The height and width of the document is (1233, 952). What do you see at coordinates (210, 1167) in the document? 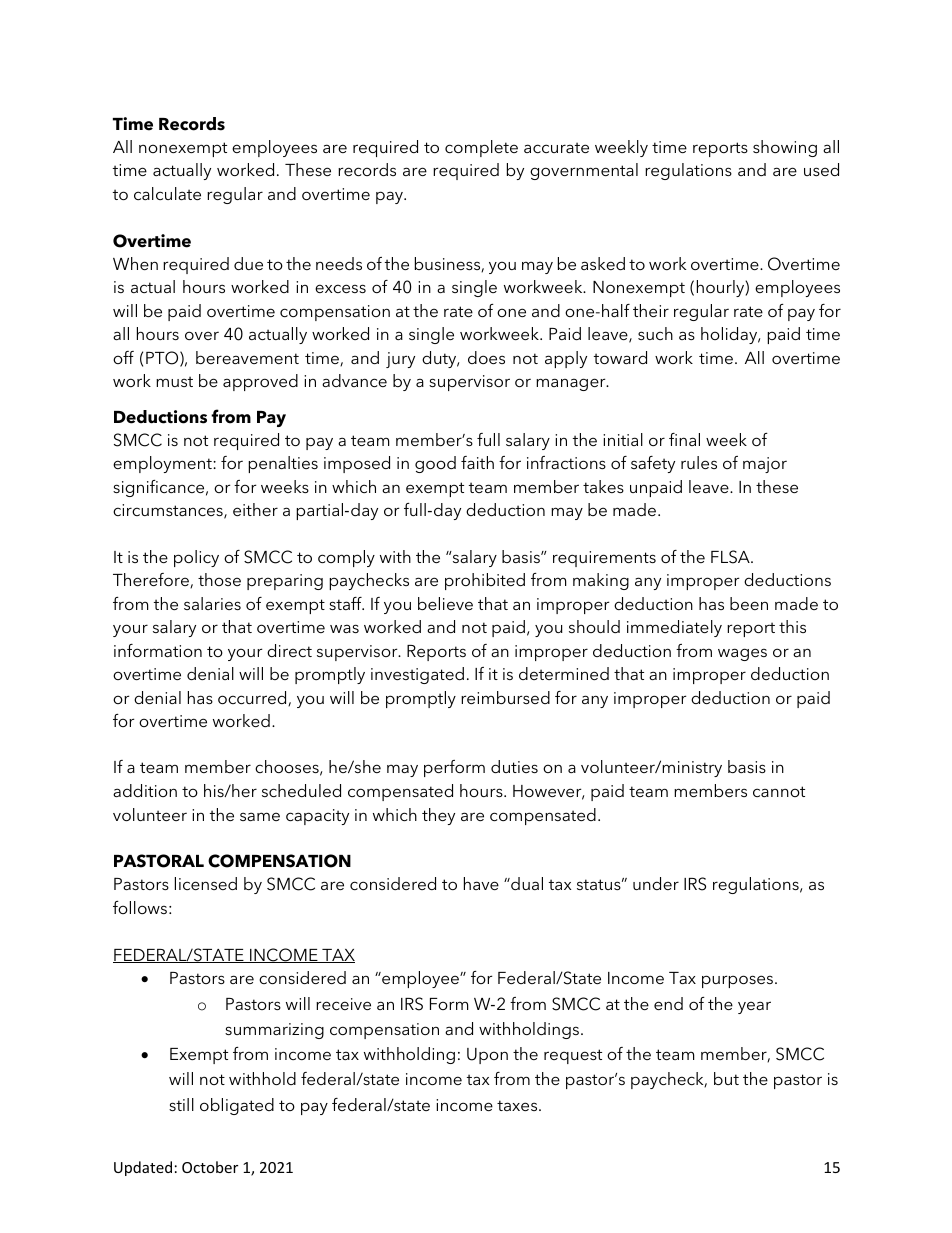
I see `October` at bounding box center [210, 1167].
